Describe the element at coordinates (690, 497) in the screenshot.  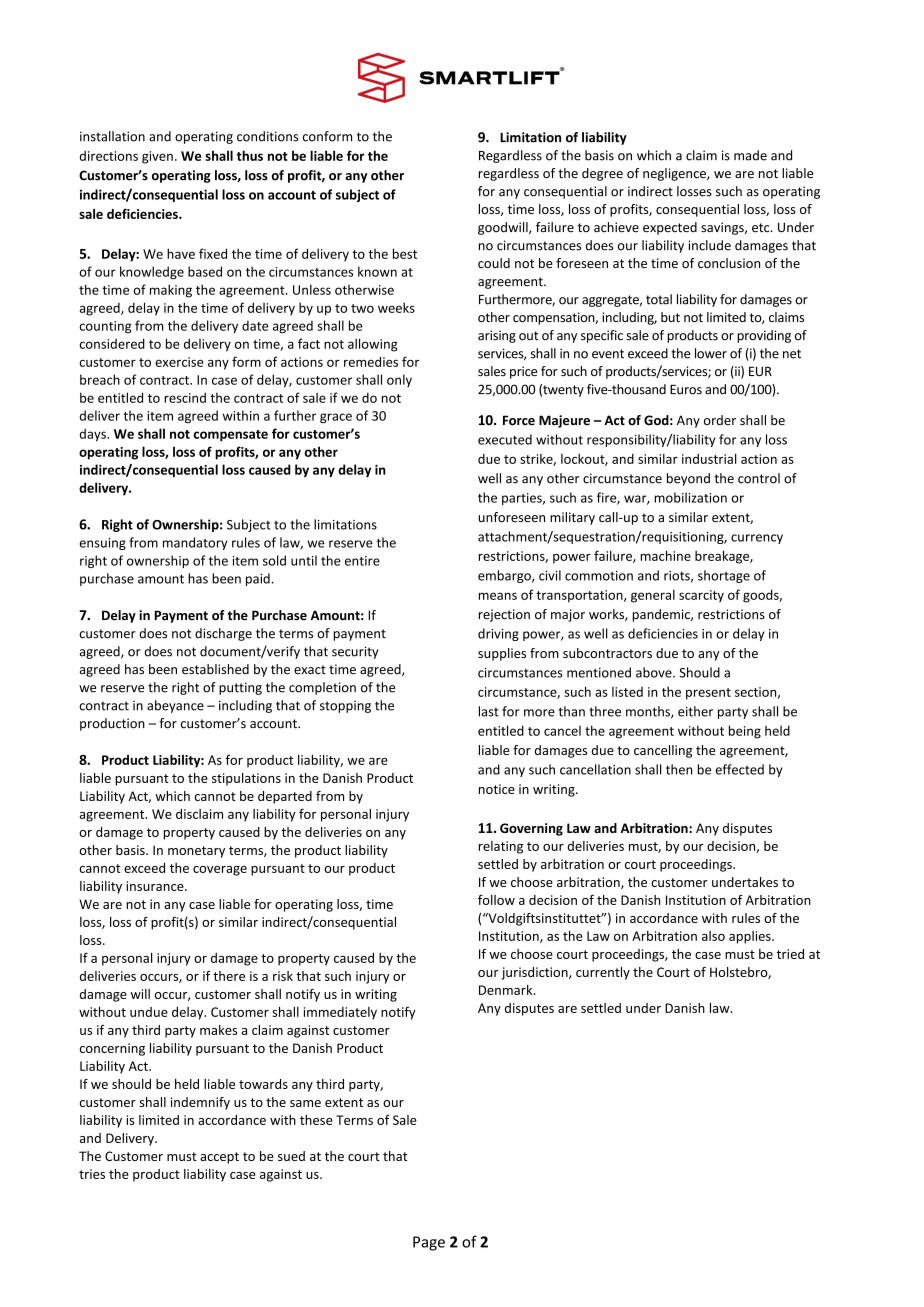
I see `mobilization` at that location.
